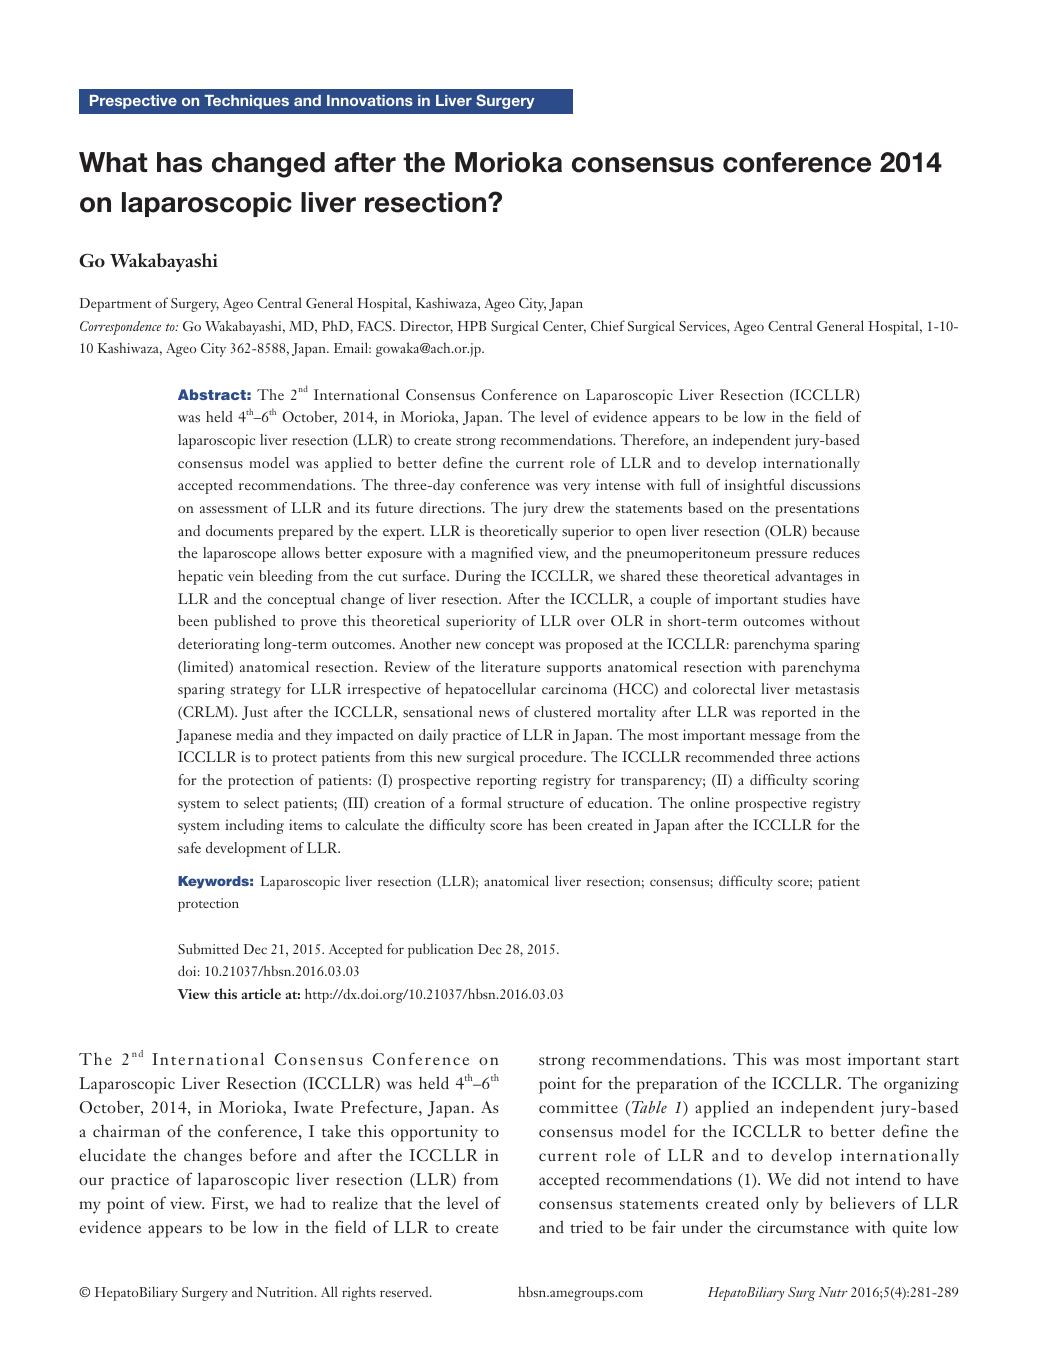 The width and height of the document is (1038, 1360). I want to click on hepatocellular, so click(490, 690).
